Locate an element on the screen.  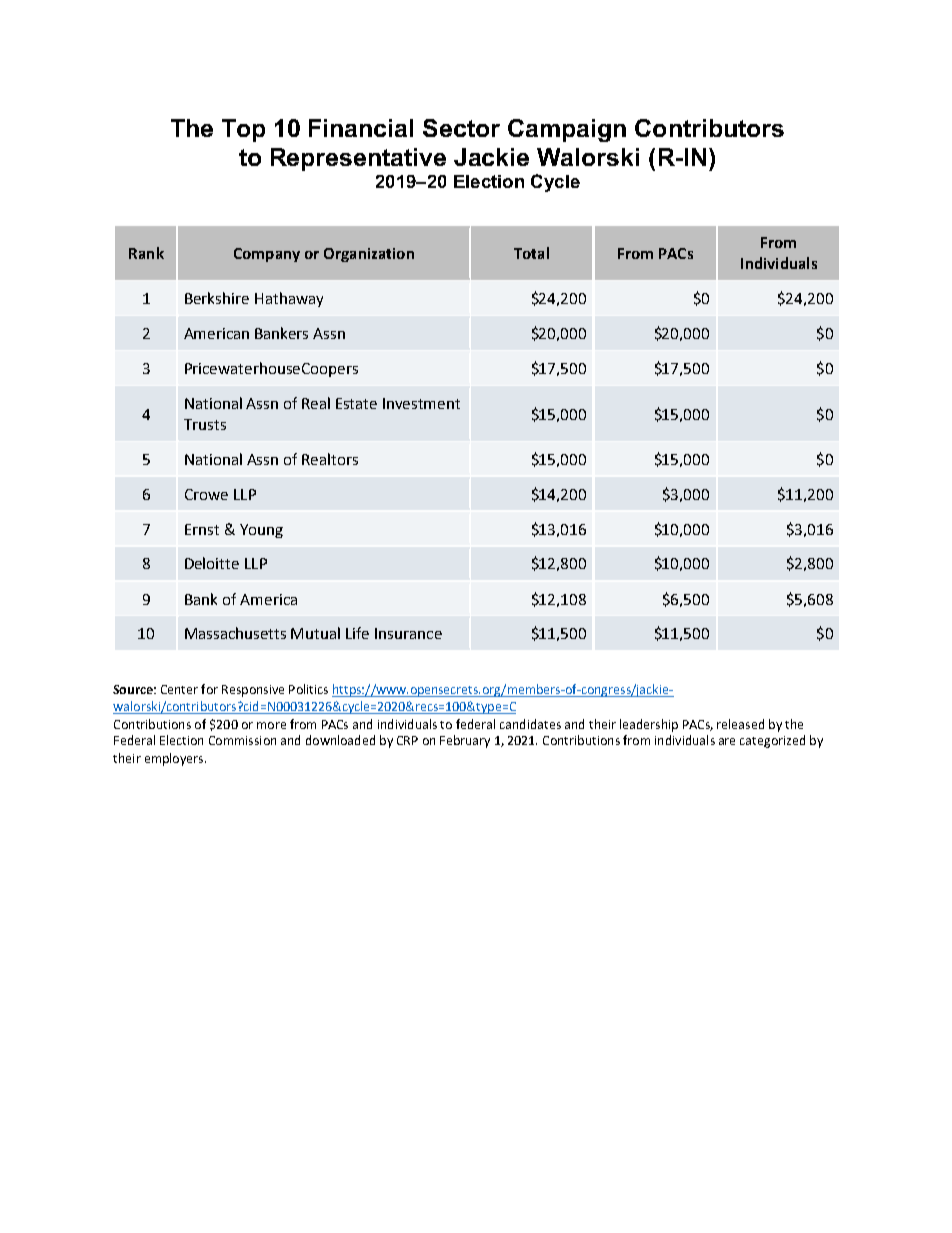
Trusts is located at coordinates (205, 424).
